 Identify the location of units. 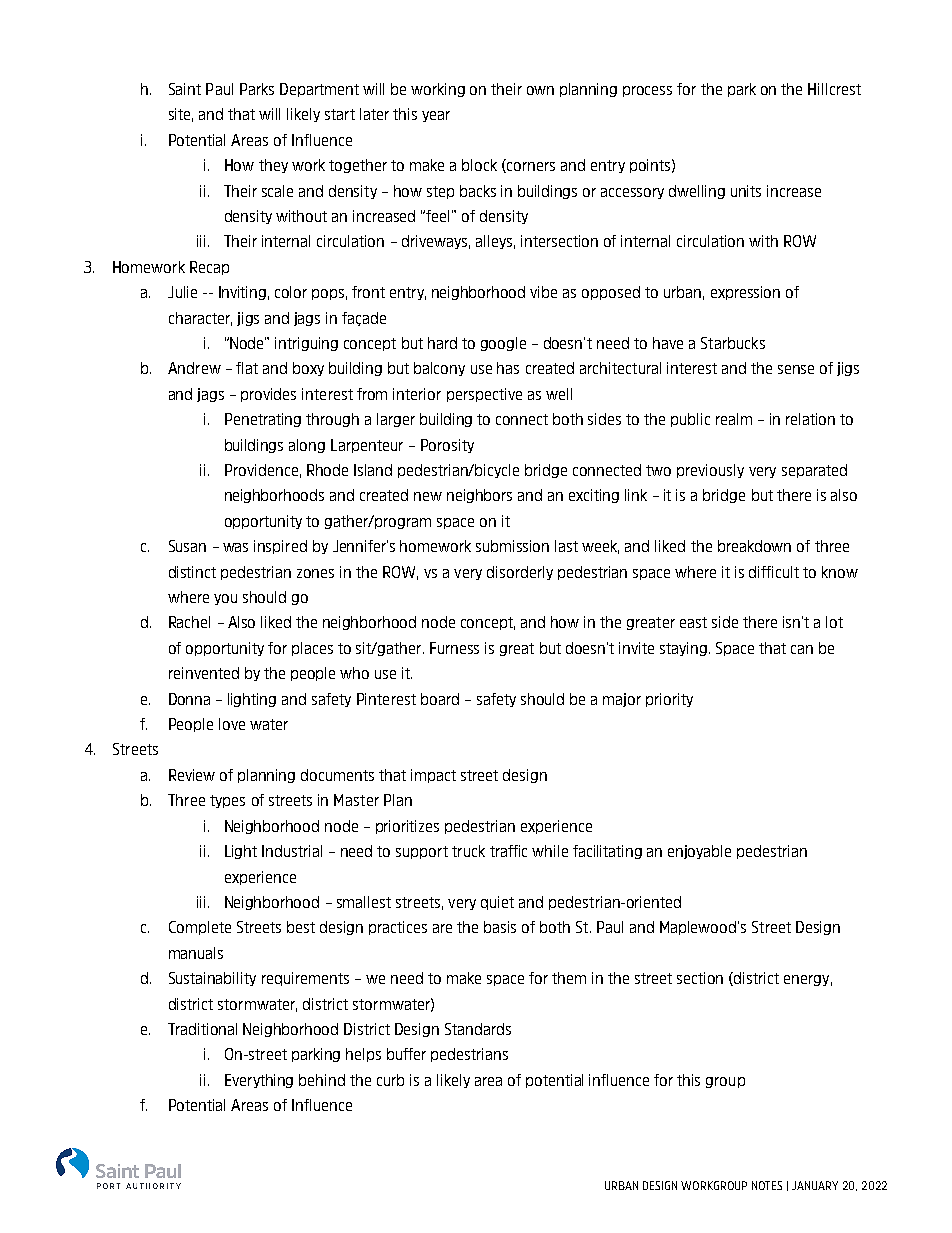
(746, 191).
